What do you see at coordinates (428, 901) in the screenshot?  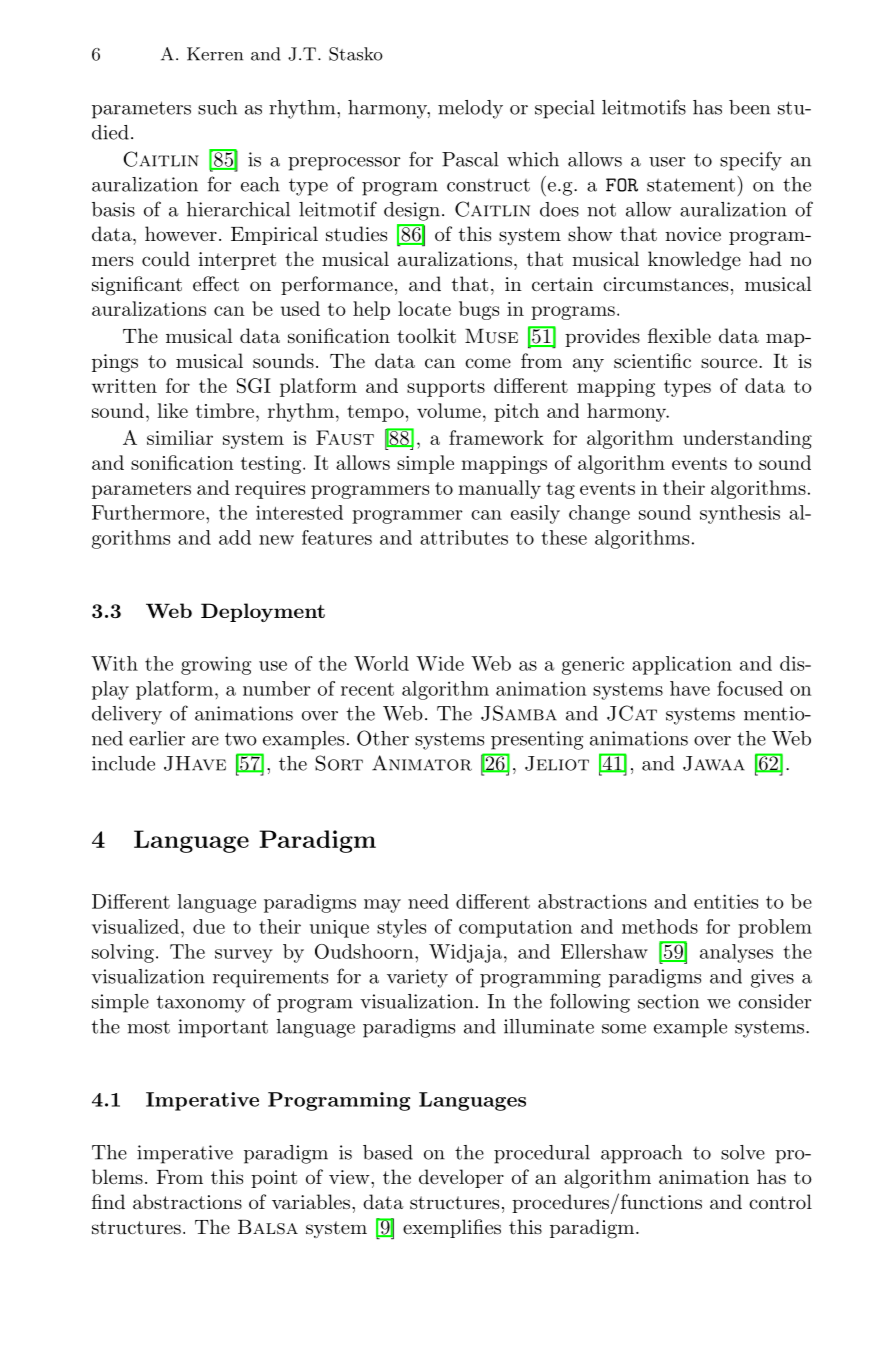 I see `need` at bounding box center [428, 901].
